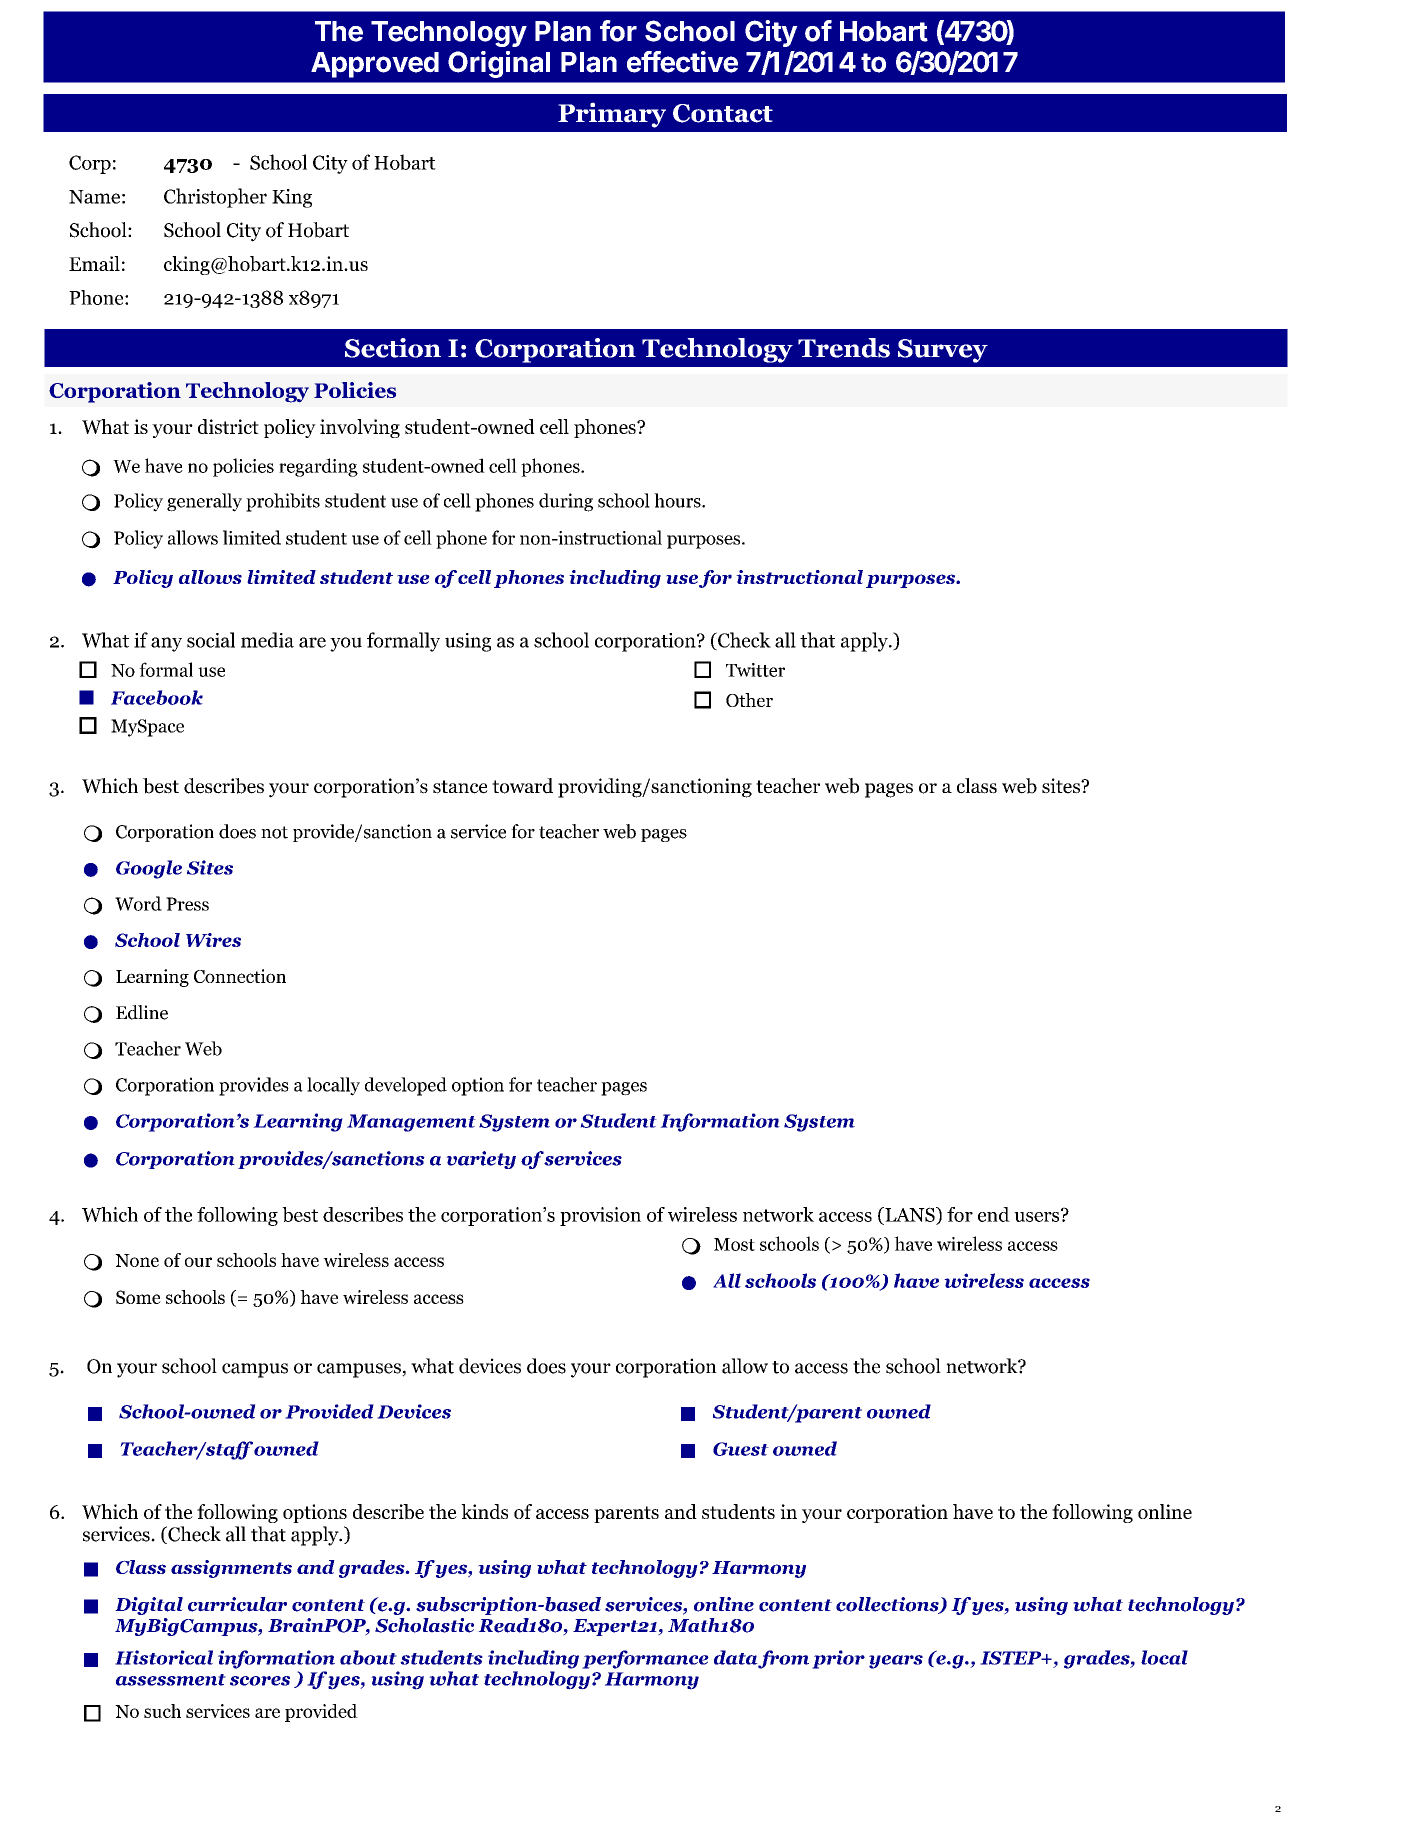 The height and width of the document is (1826, 1411). What do you see at coordinates (204, 502) in the document?
I see `generally` at bounding box center [204, 502].
